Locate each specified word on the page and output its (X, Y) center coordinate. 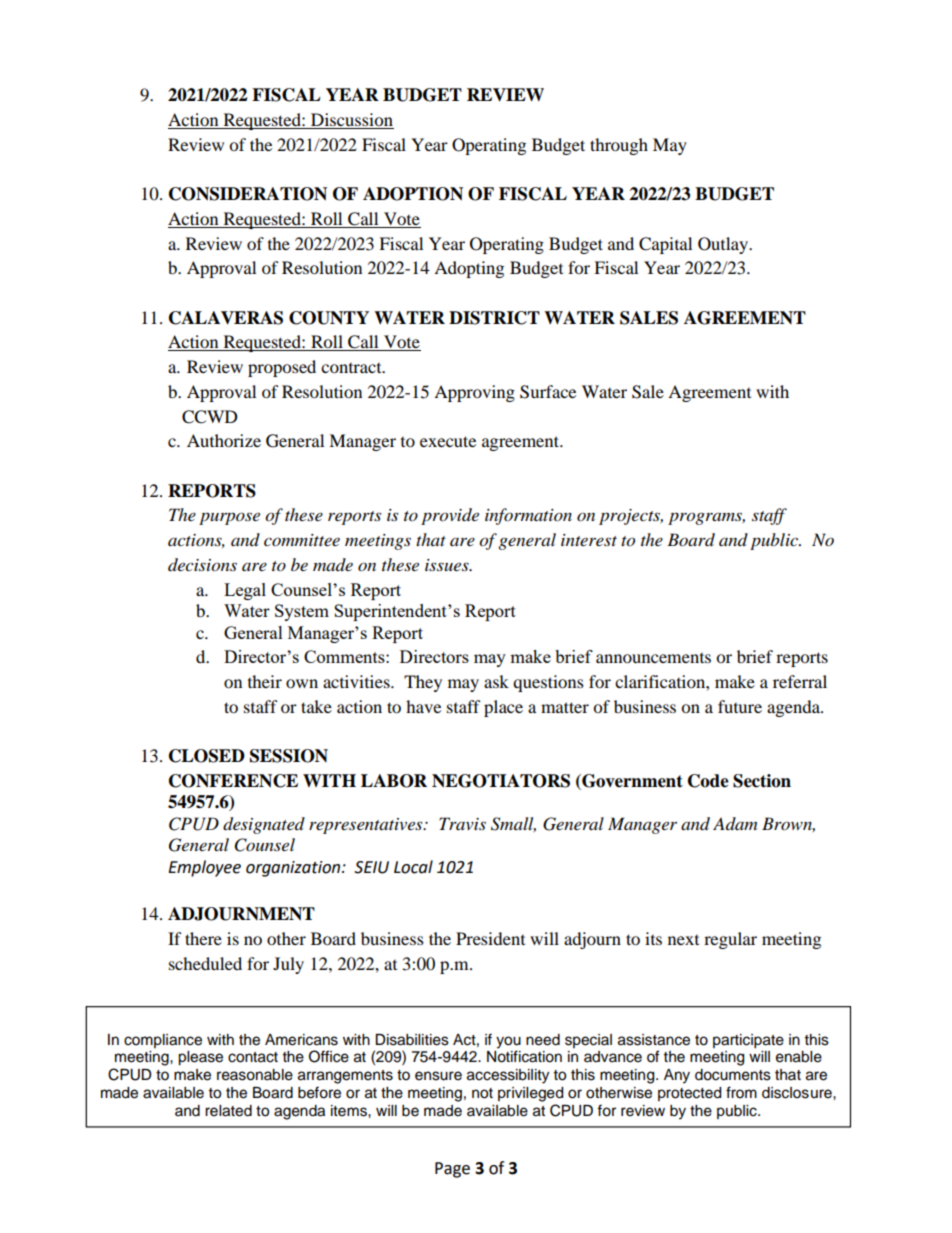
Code (708, 781)
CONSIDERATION (248, 194)
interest (589, 540)
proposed (282, 368)
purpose (229, 518)
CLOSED (207, 756)
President (490, 938)
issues (448, 565)
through (619, 146)
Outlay (724, 245)
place (503, 708)
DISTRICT (494, 318)
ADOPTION (413, 194)
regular (730, 940)
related (228, 1111)
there (203, 938)
